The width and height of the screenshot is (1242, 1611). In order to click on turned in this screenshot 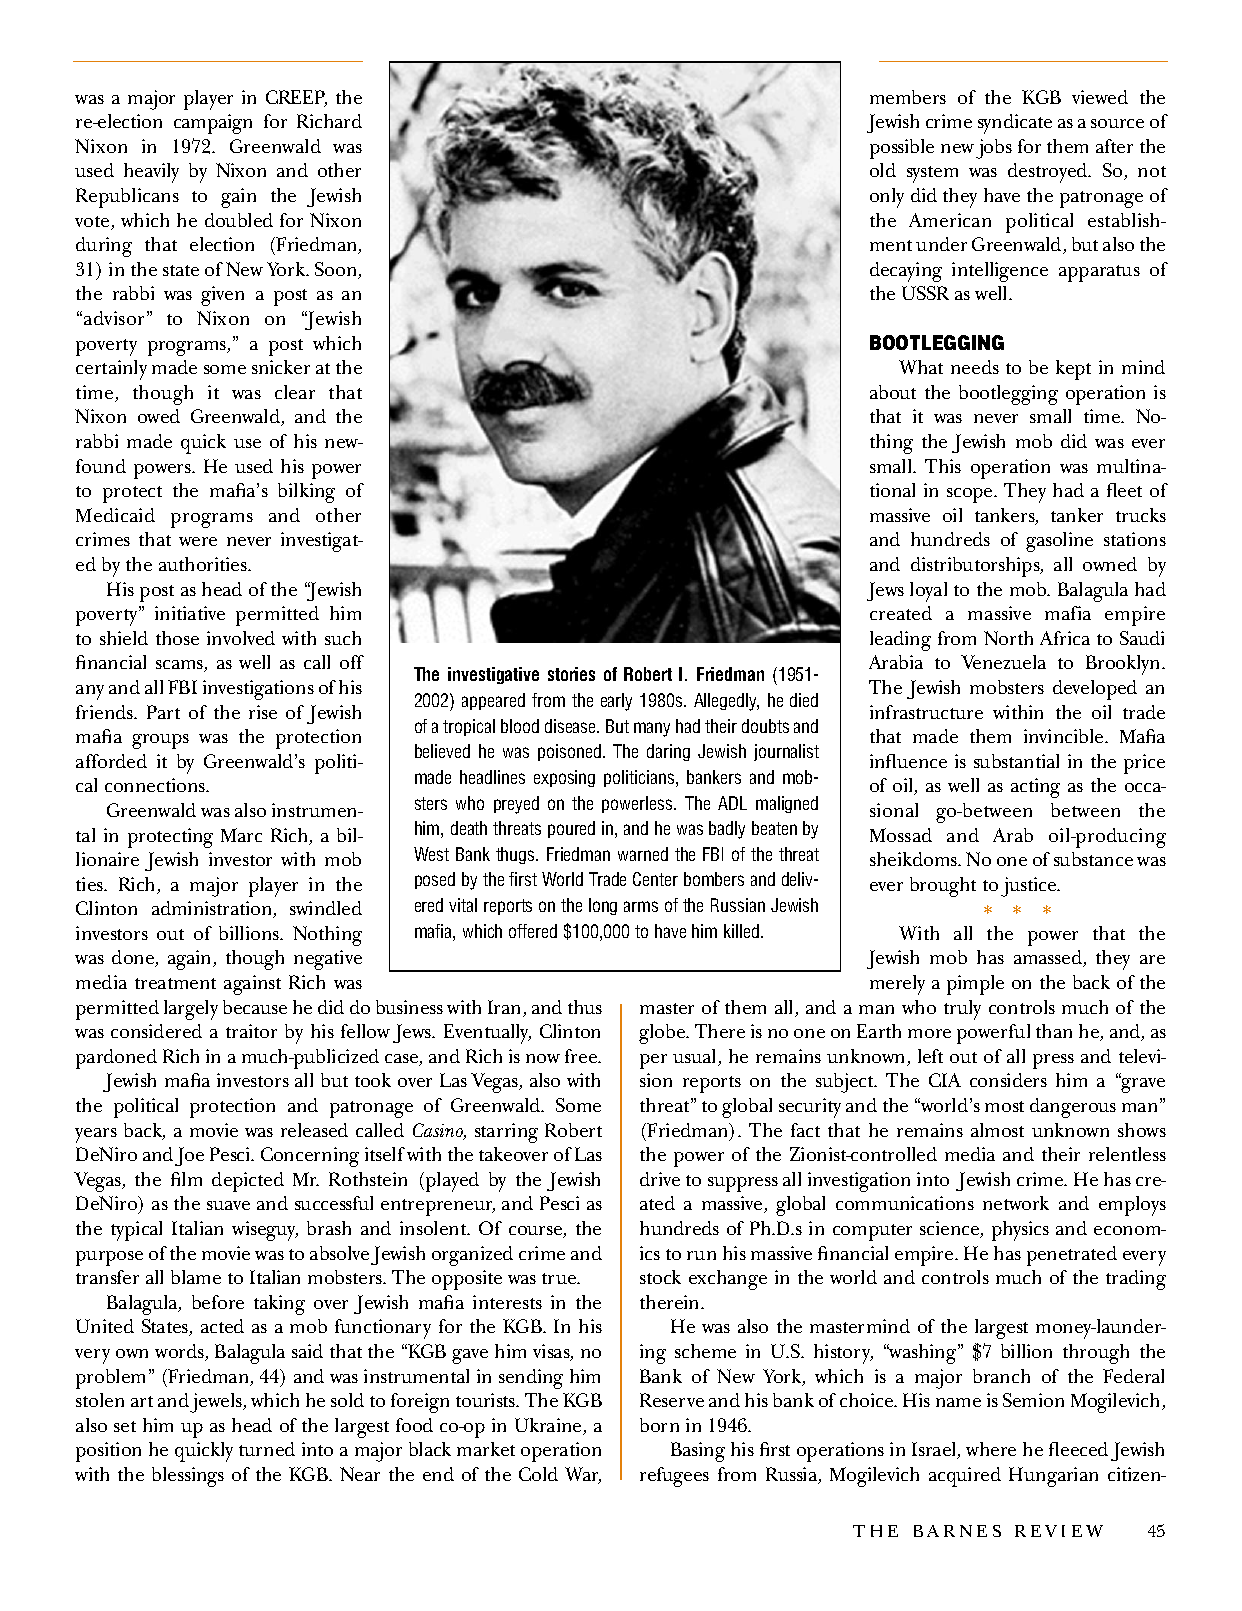, I will do `click(267, 1449)`.
